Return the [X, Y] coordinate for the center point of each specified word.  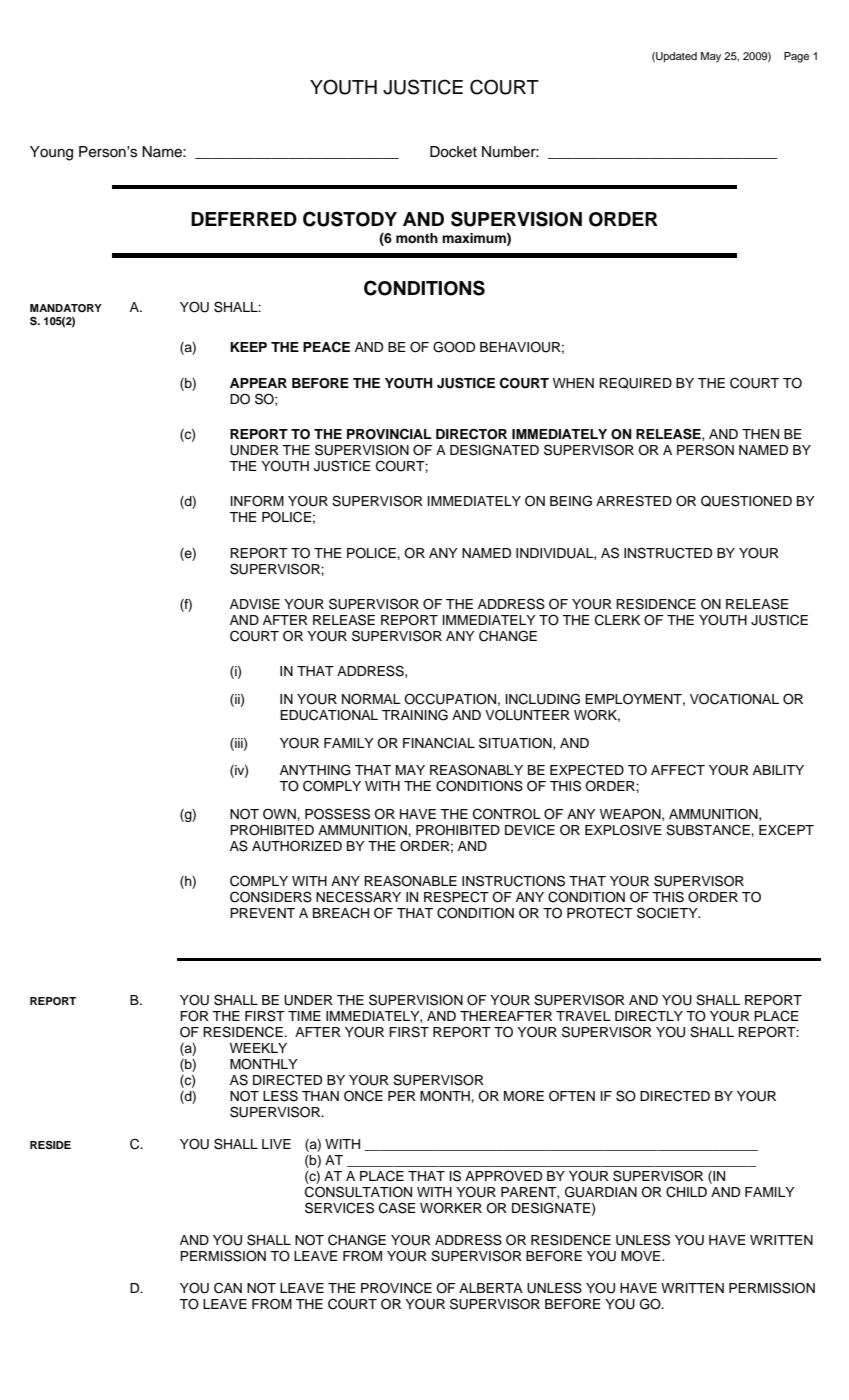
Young [51, 153]
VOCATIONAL [734, 699]
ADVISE [255, 604]
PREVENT [262, 913]
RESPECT [456, 897]
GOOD [454, 347]
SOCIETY [668, 913]
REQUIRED [635, 383]
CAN [228, 1288]
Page [796, 57]
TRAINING [415, 715]
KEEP [248, 347]
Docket [453, 152]
